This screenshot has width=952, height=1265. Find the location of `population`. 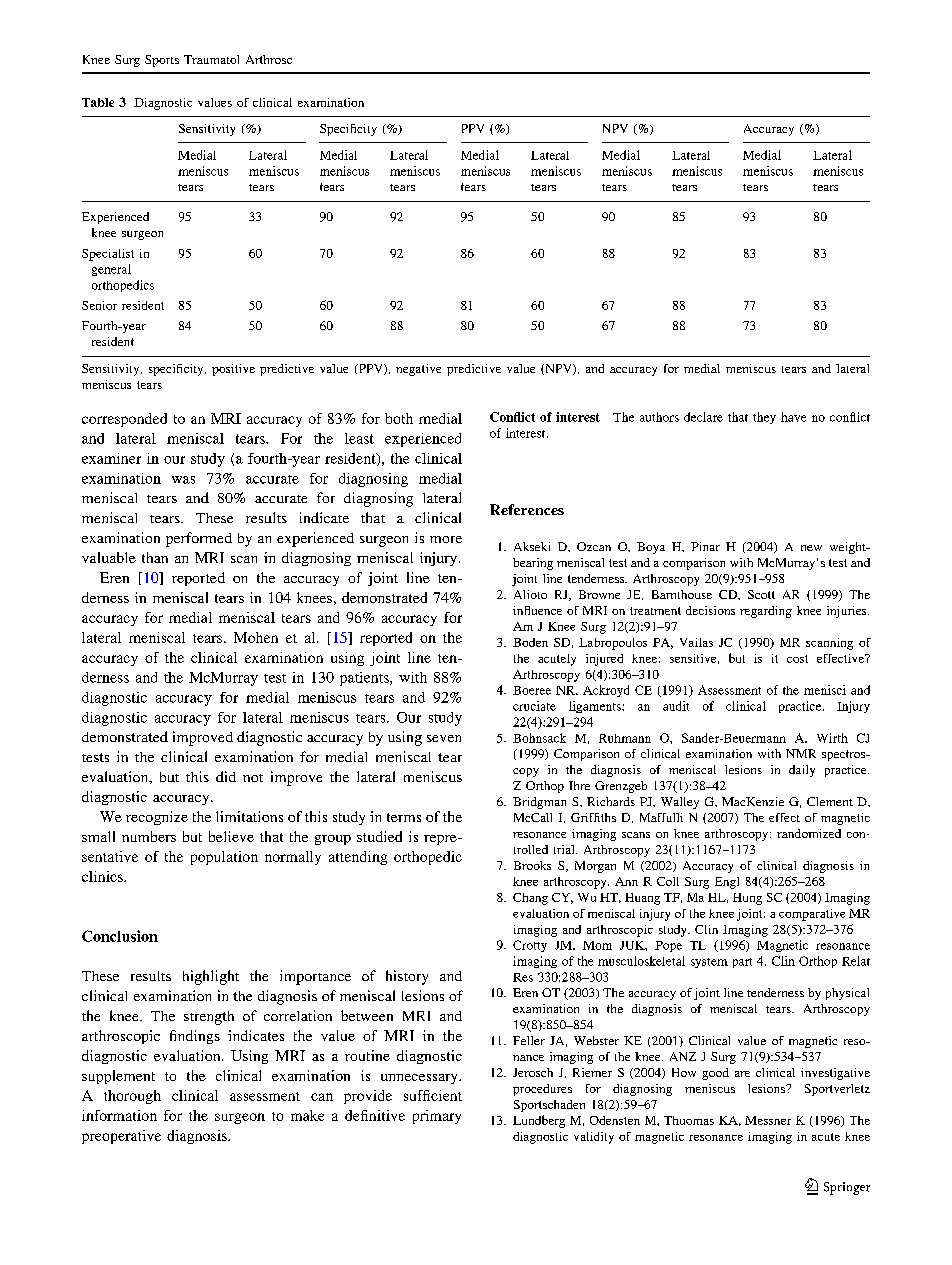

population is located at coordinates (224, 858).
